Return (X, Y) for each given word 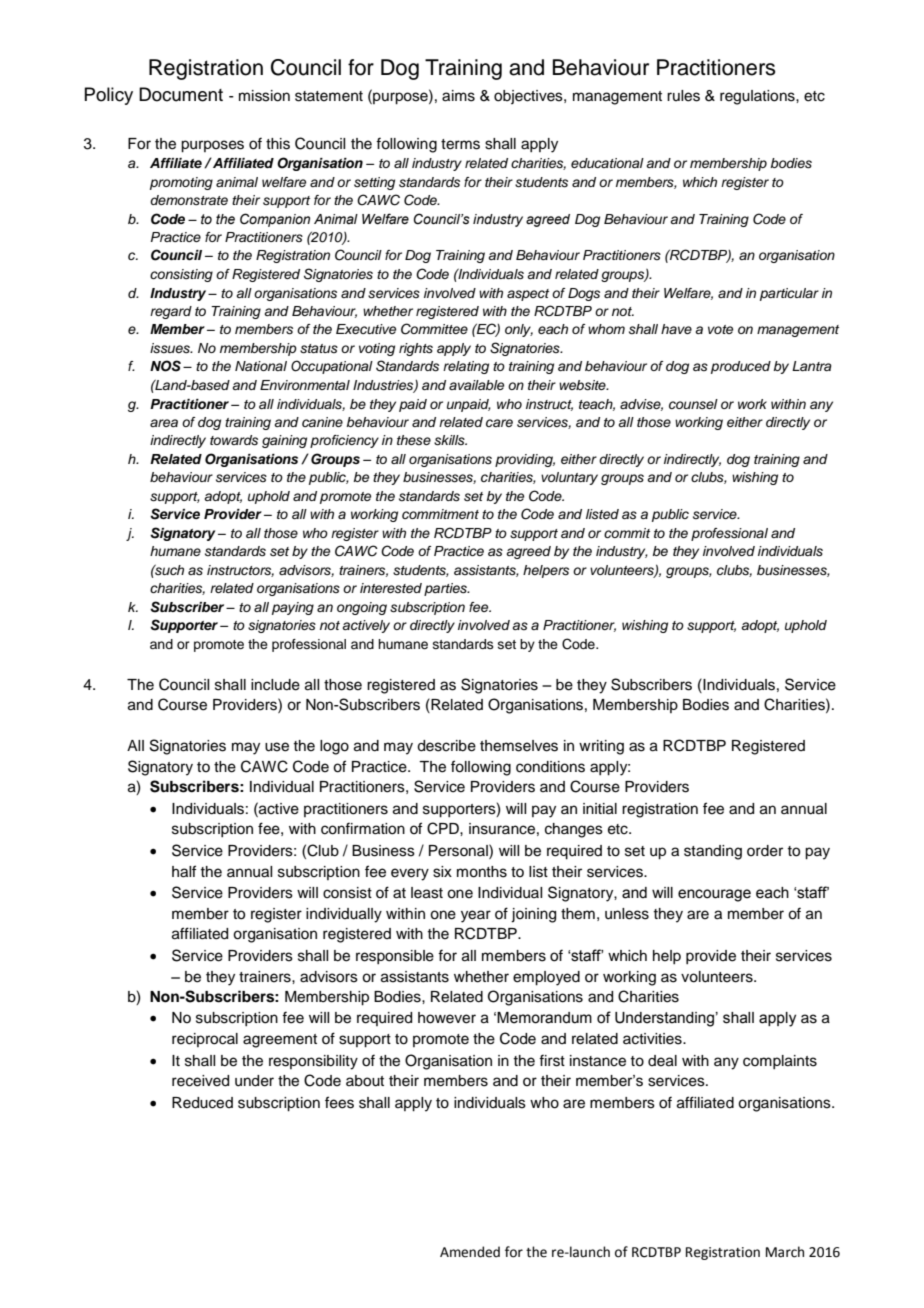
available (476, 385)
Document (181, 94)
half (184, 871)
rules (683, 96)
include (275, 685)
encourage (714, 895)
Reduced (202, 1103)
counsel (693, 404)
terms (460, 144)
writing (601, 747)
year (476, 916)
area (164, 423)
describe (446, 746)
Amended (470, 1252)
